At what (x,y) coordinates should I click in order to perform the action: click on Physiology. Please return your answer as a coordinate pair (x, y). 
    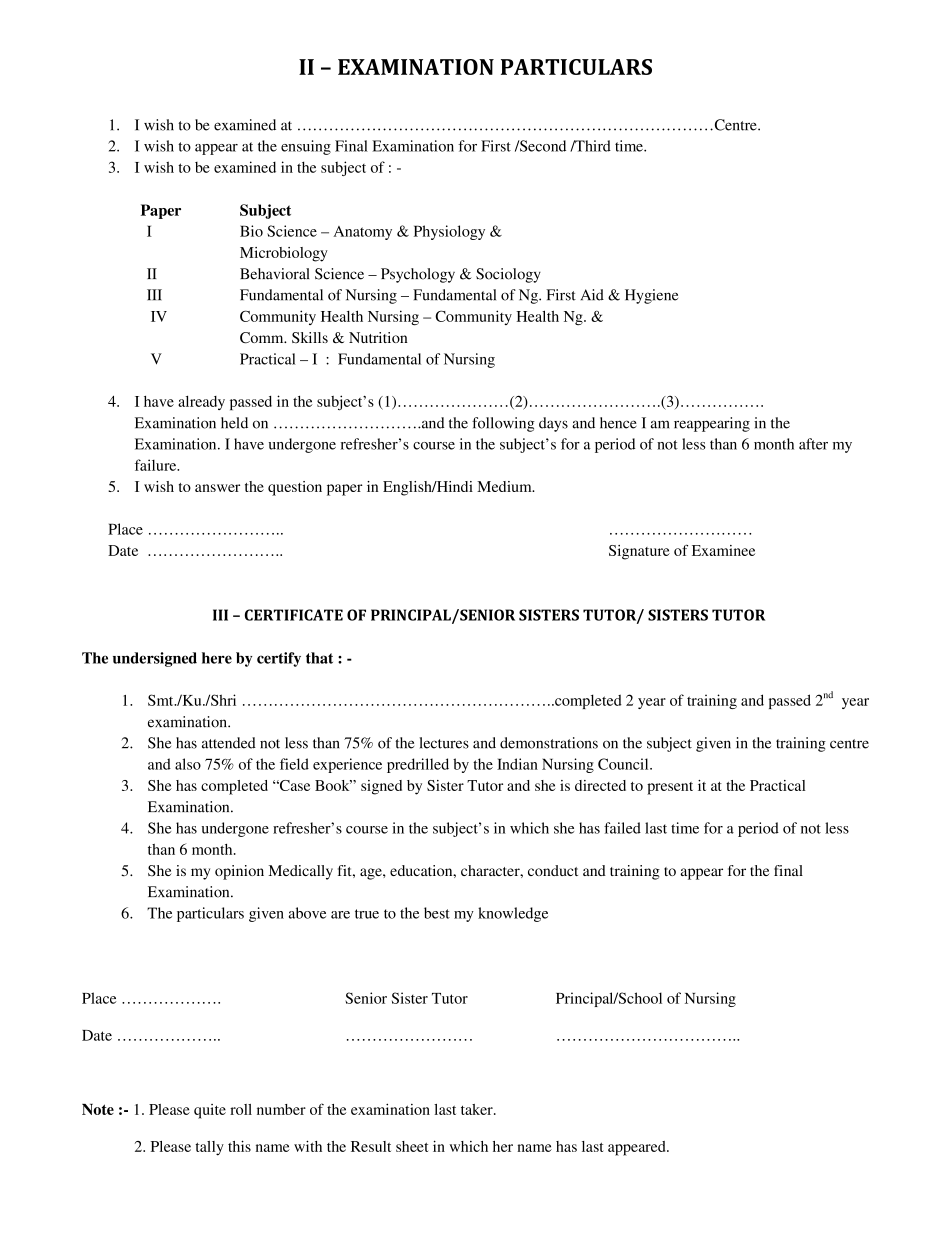
    Looking at the image, I should click on (449, 232).
